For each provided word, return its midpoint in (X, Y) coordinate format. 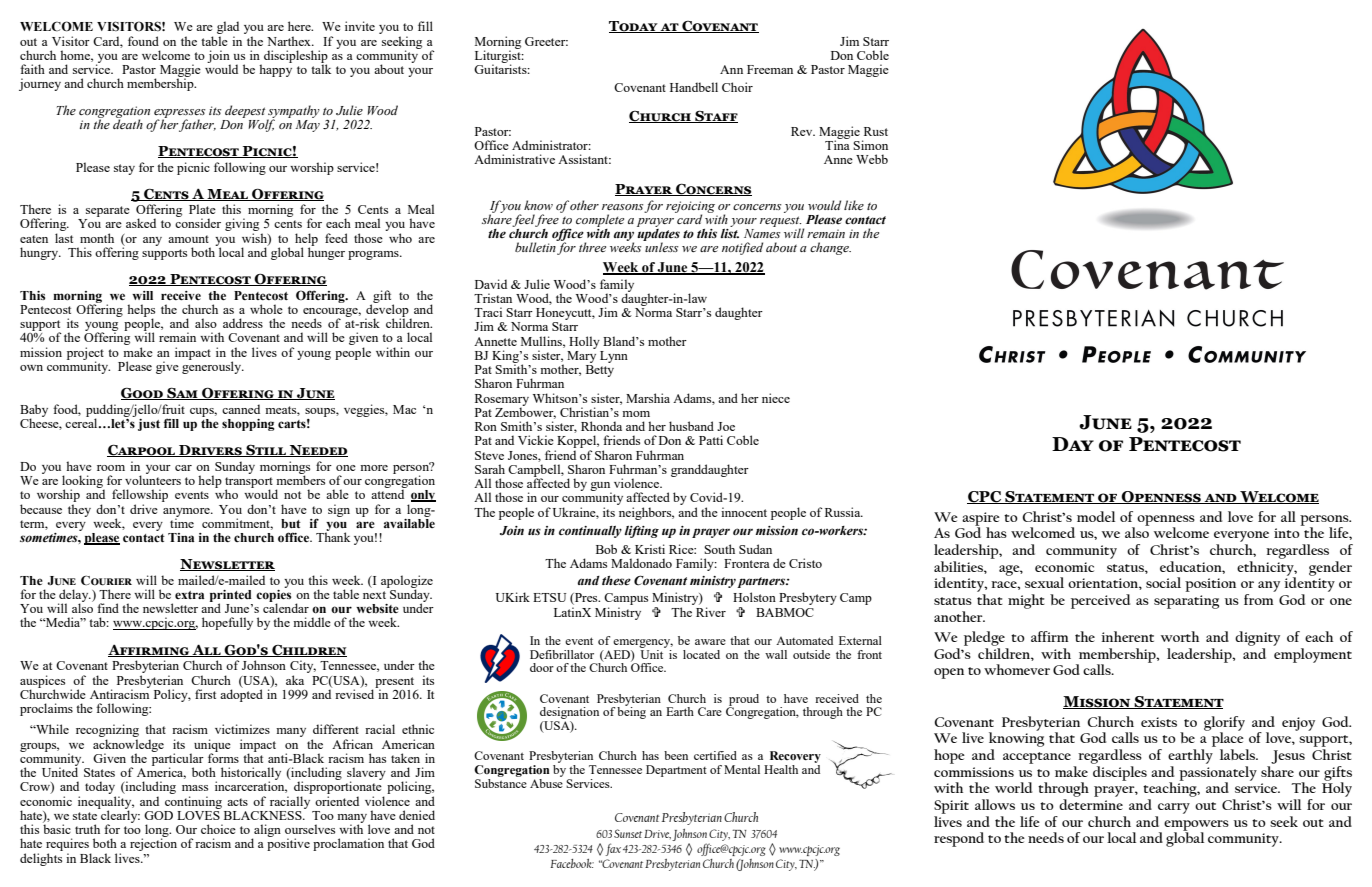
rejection (153, 843)
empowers (1196, 826)
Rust (876, 131)
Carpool (142, 450)
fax (613, 849)
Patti (711, 440)
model (1096, 516)
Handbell (694, 87)
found (143, 41)
